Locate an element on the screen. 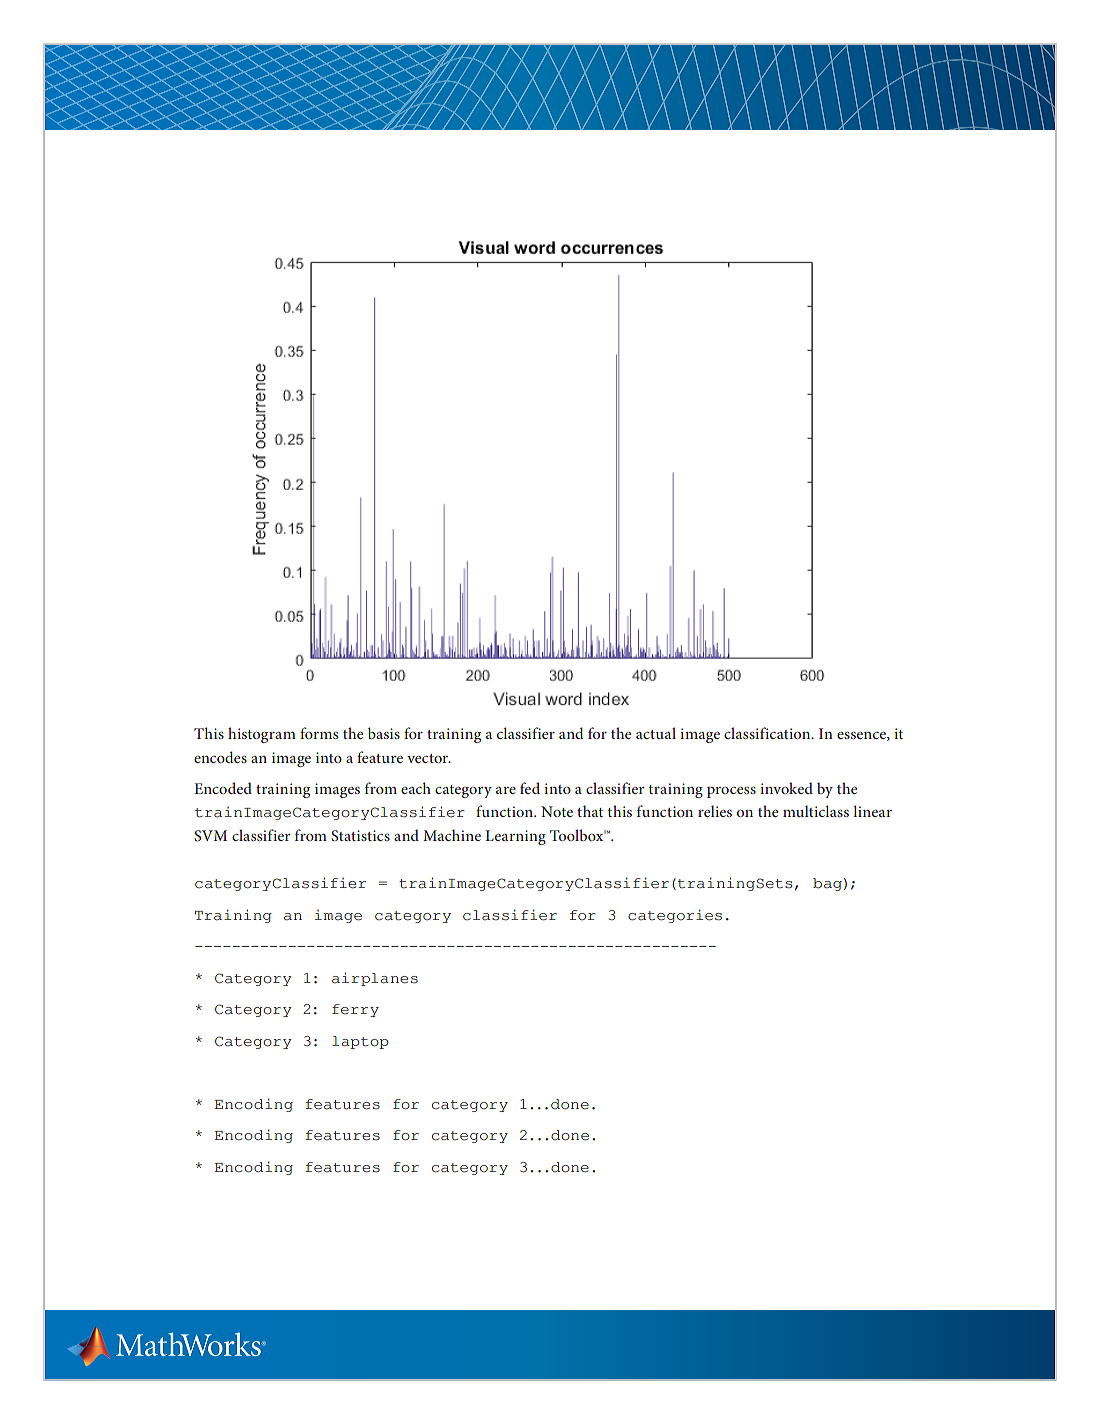 This screenshot has height=1424, width=1100. categories is located at coordinates (675, 916).
